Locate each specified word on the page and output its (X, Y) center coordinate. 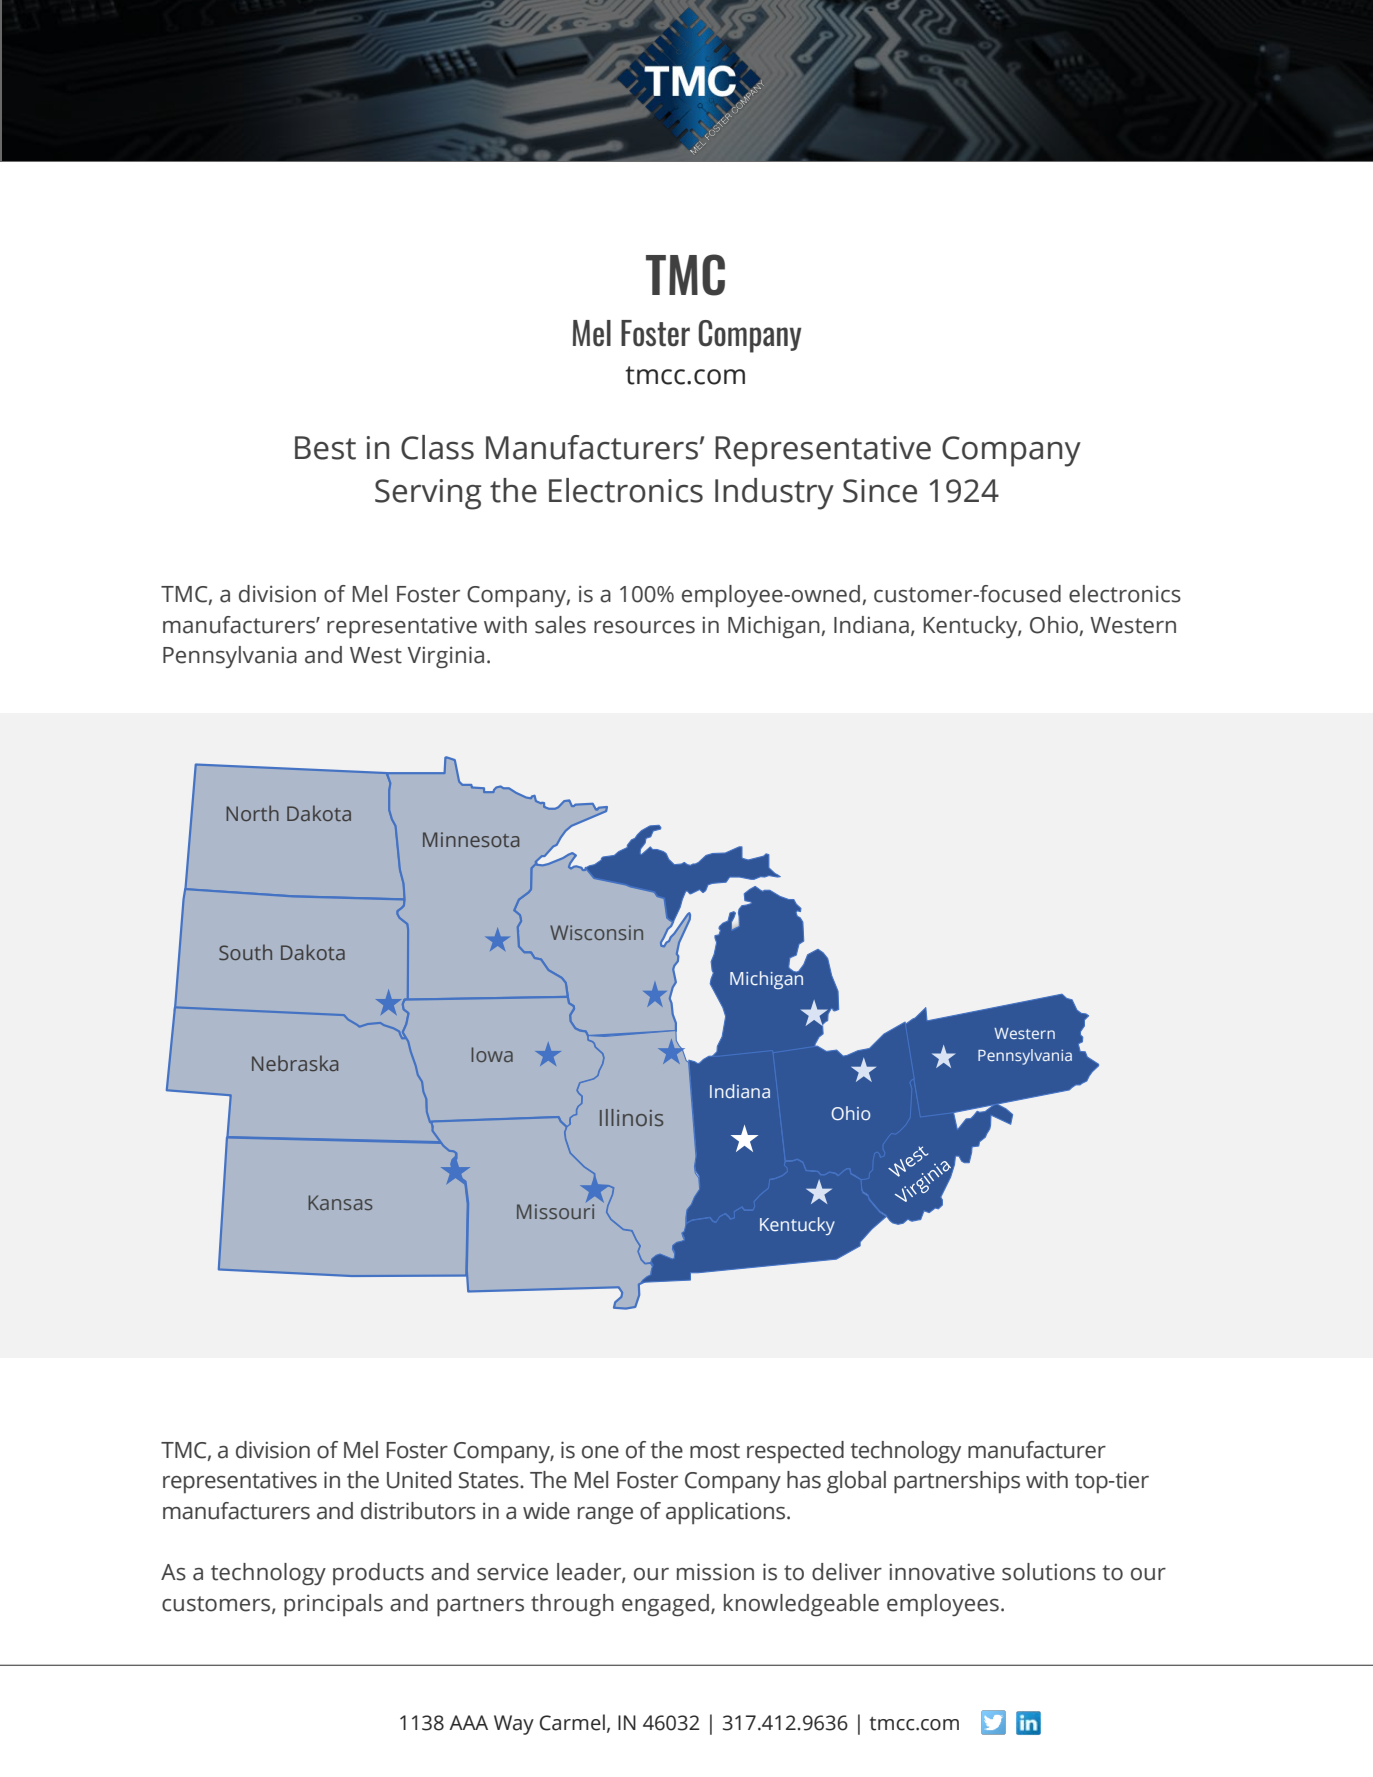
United (419, 1480)
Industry (774, 494)
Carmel (572, 1722)
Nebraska (295, 1063)
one (600, 1452)
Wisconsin (596, 932)
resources (644, 627)
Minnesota (471, 839)
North (252, 813)
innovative (942, 1572)
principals (333, 1605)
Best (325, 448)
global (856, 1482)
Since (880, 491)
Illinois (631, 1117)
